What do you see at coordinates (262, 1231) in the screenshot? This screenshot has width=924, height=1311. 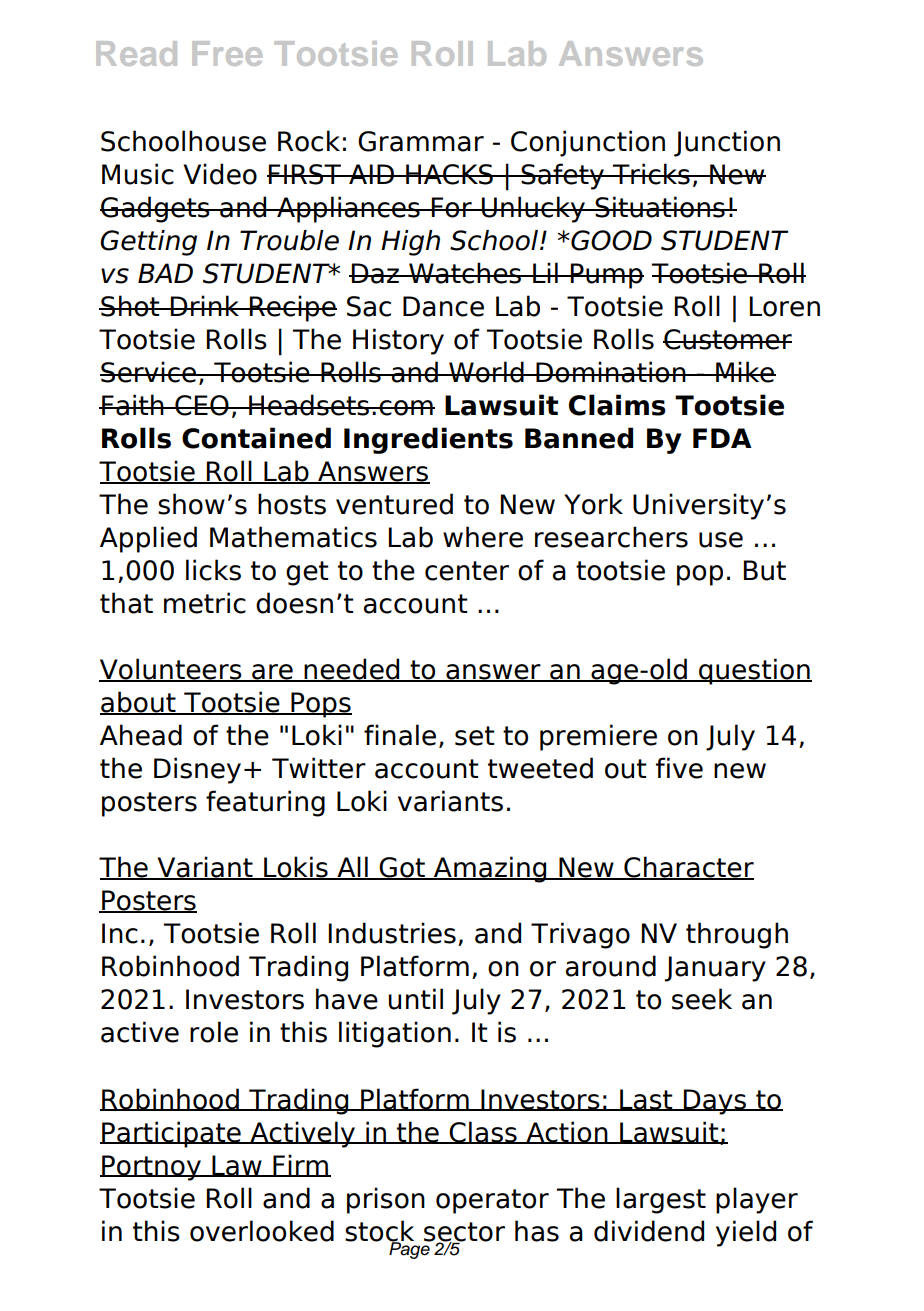 I see `overlooked` at bounding box center [262, 1231].
